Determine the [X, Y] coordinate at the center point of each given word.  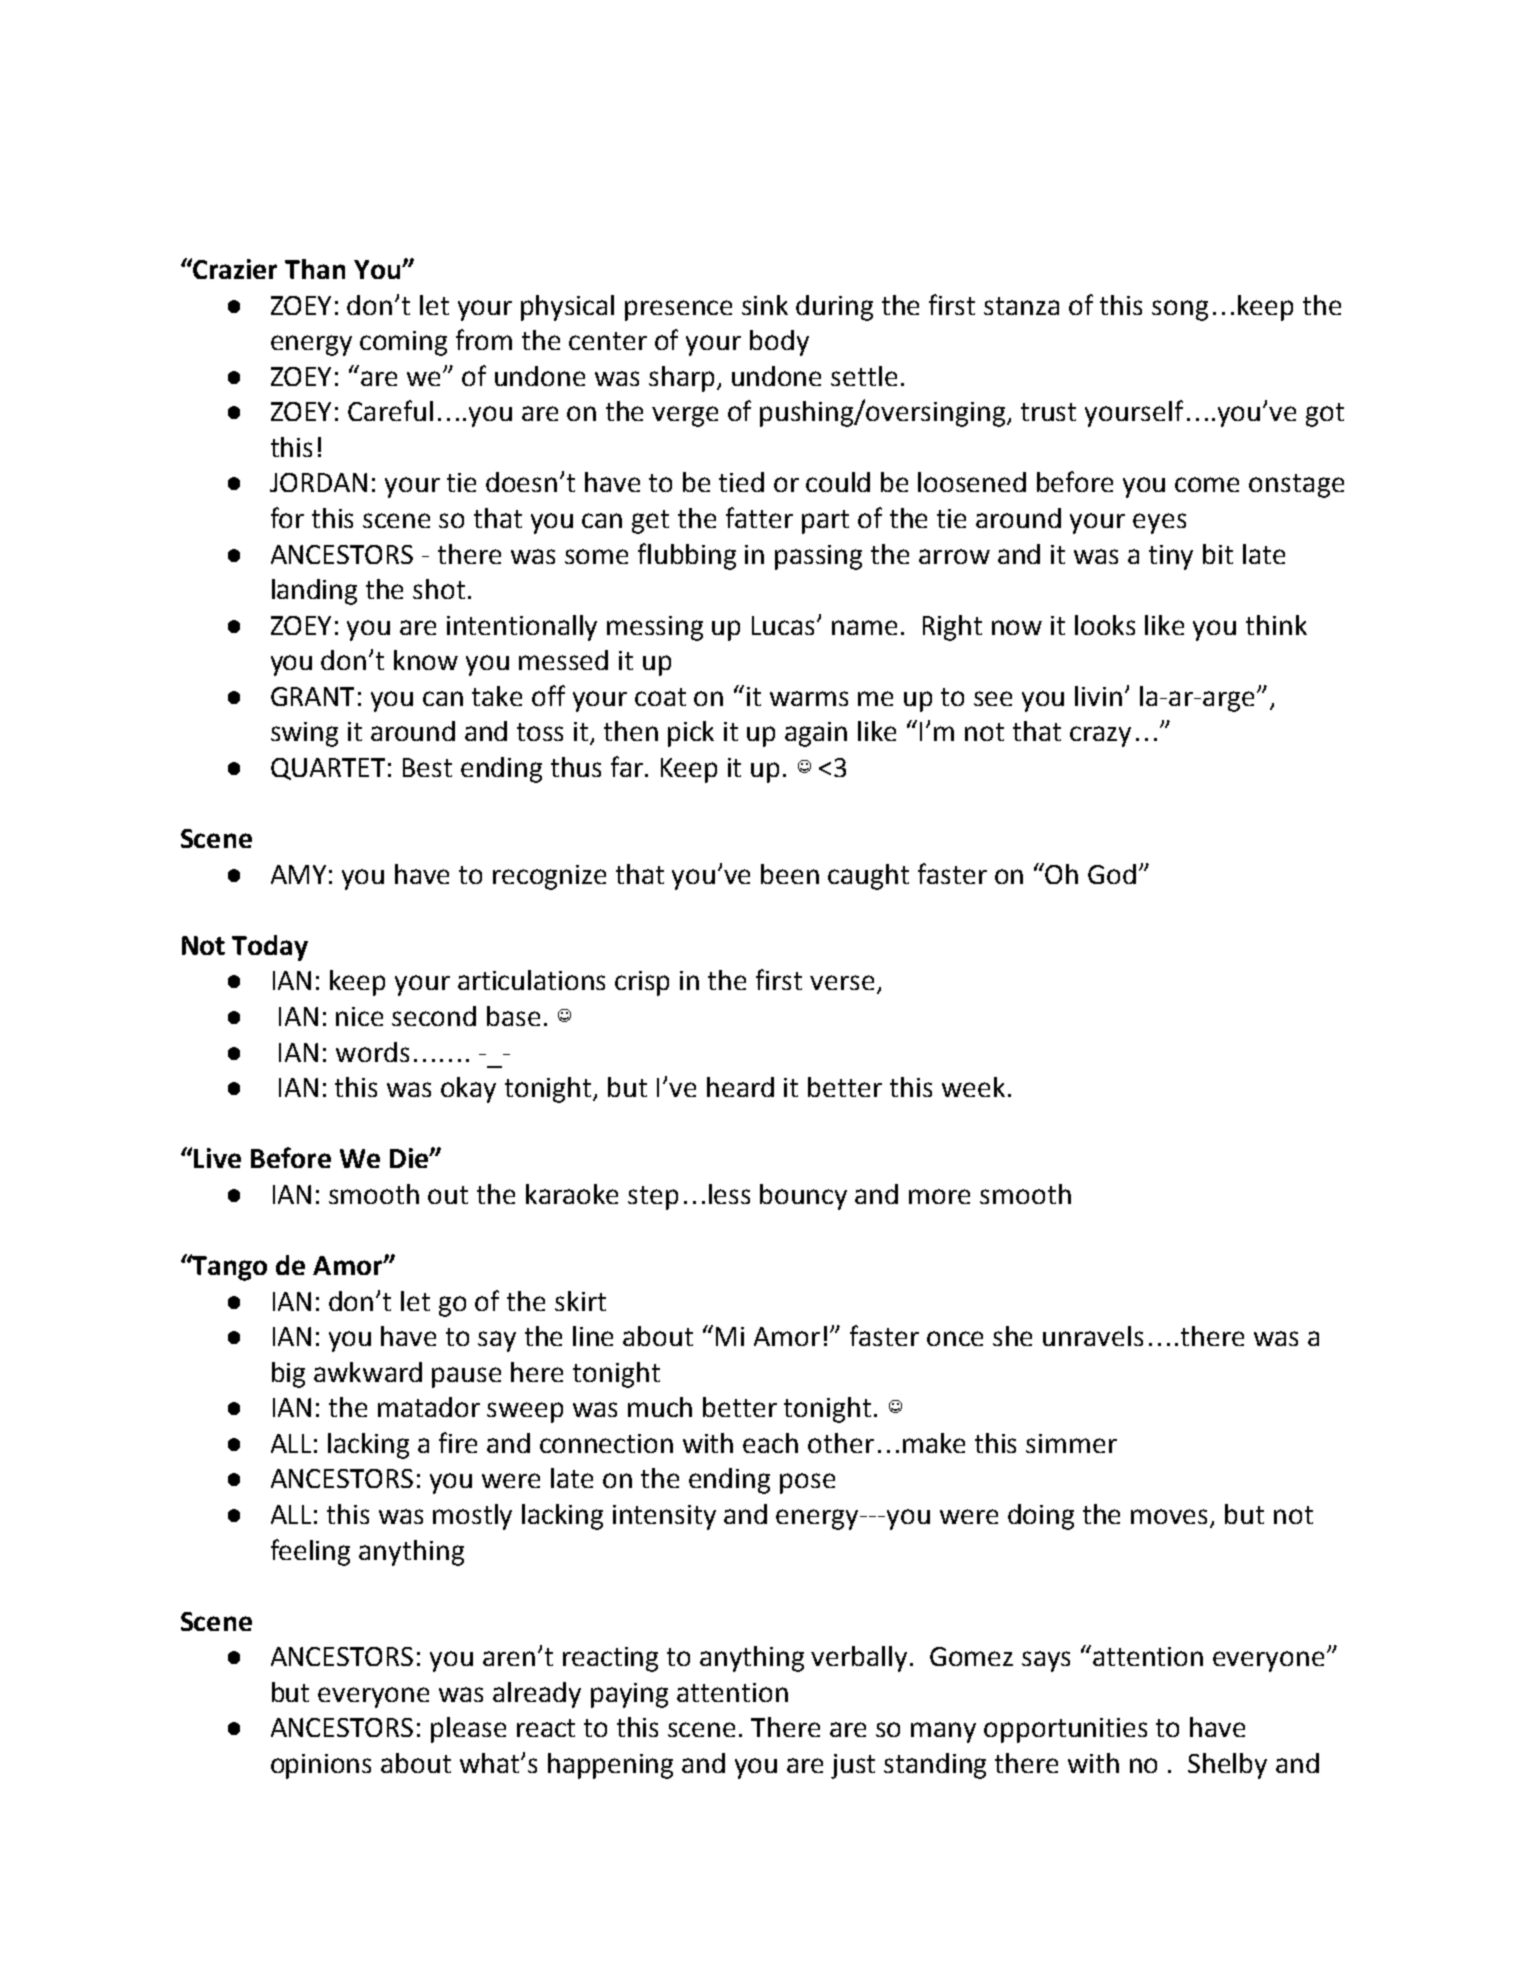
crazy [1100, 736]
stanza [1021, 306]
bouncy [803, 1197]
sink [765, 305]
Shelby [1227, 1766]
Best [427, 767]
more [939, 1196]
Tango [229, 1267]
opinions [321, 1766]
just [853, 1766]
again [816, 734]
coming [403, 343]
